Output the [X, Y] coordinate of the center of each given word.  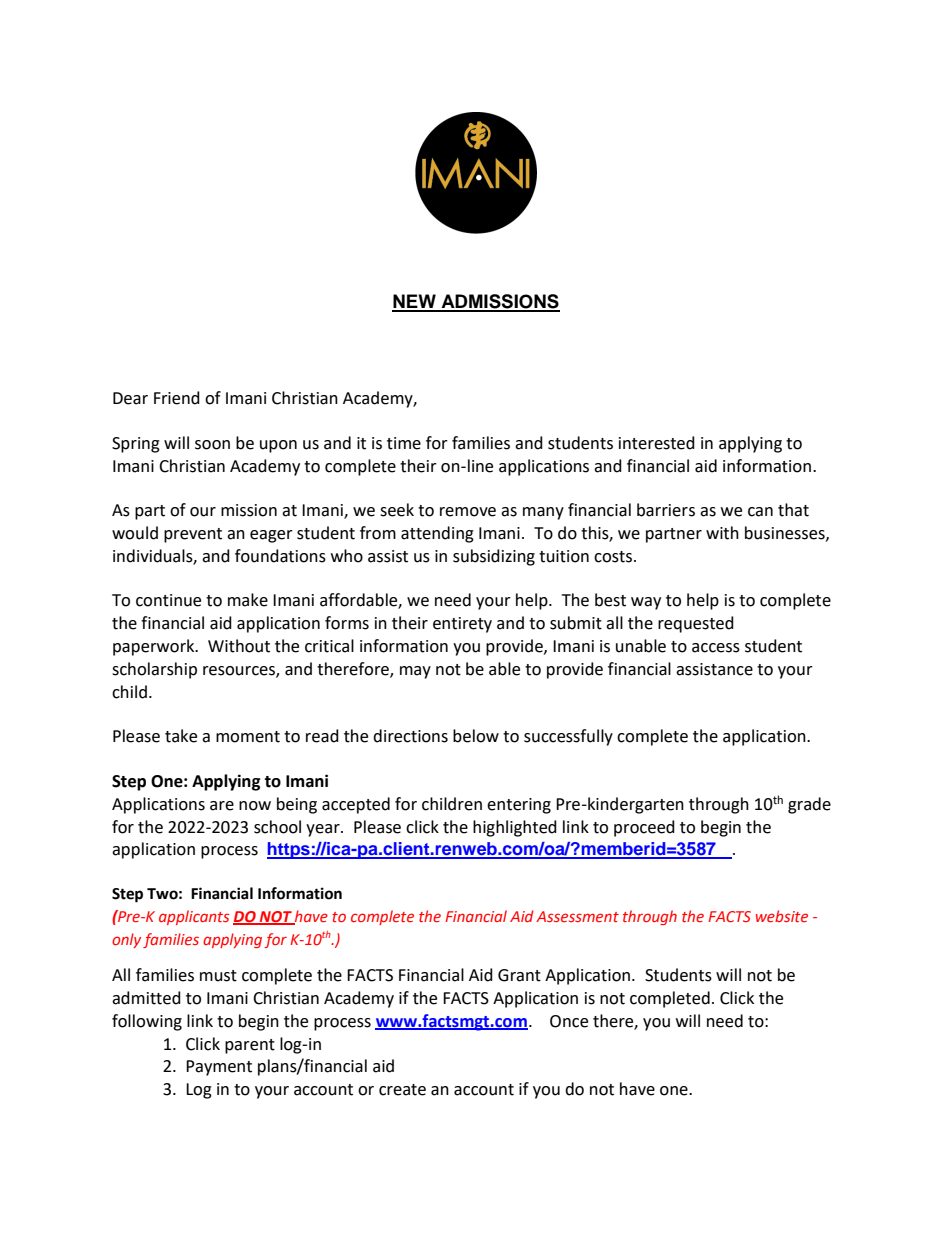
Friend [177, 398]
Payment [219, 1068]
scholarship [154, 670]
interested [657, 443]
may [415, 672]
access [716, 648]
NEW [415, 302]
